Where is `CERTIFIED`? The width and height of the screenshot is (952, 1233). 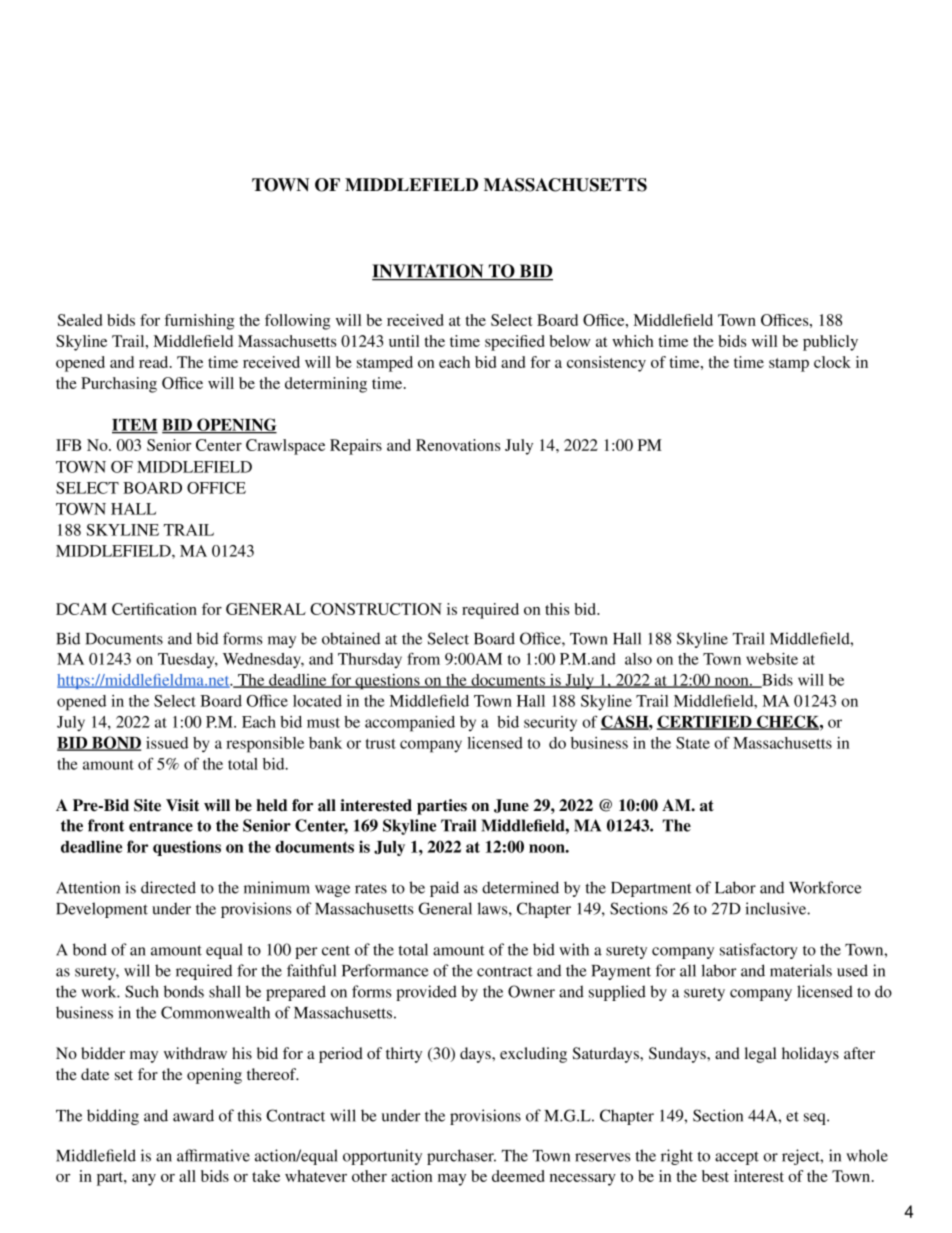
CERTIFIED is located at coordinates (705, 722).
